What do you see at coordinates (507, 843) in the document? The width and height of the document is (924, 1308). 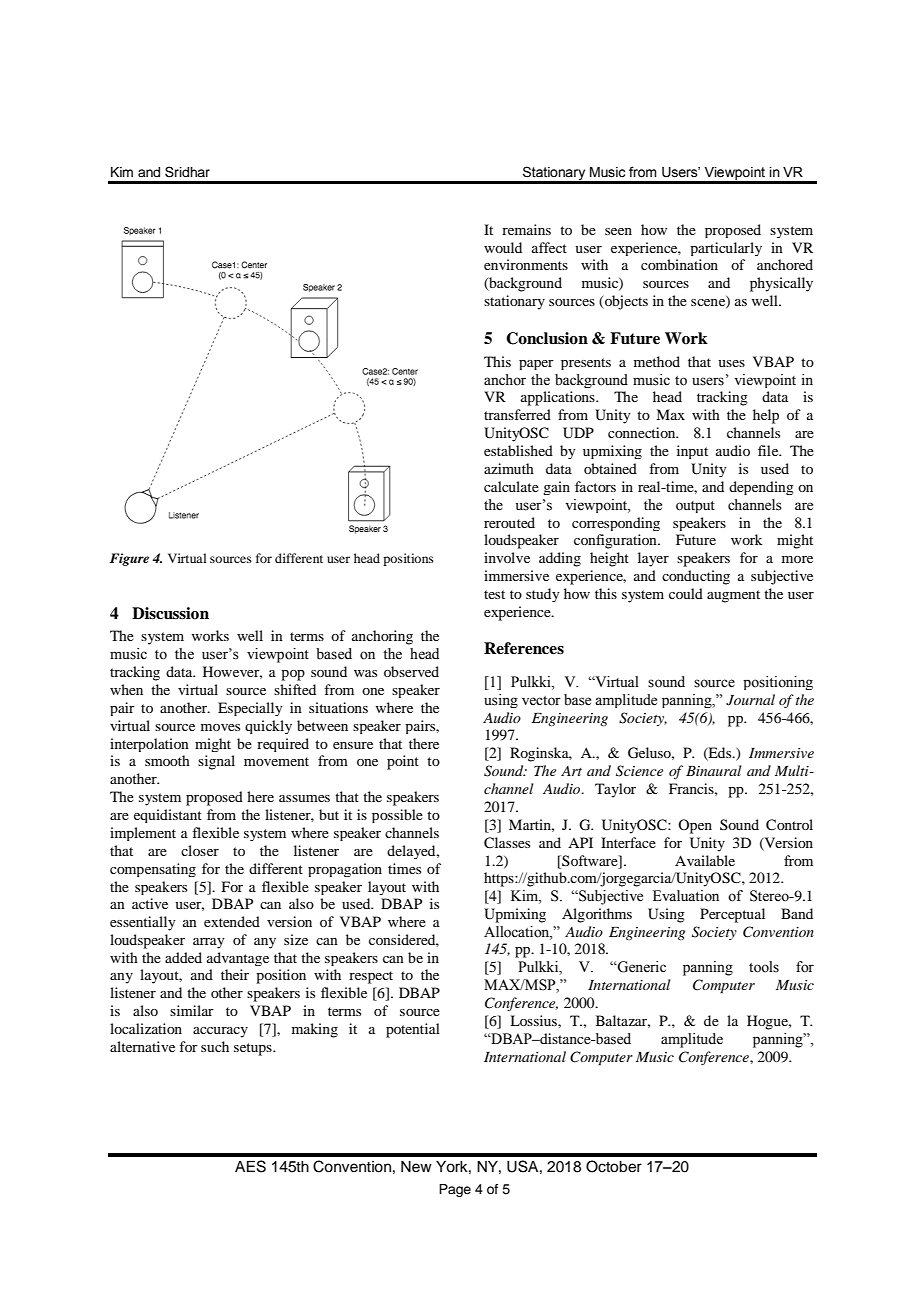 I see `Classes` at bounding box center [507, 843].
